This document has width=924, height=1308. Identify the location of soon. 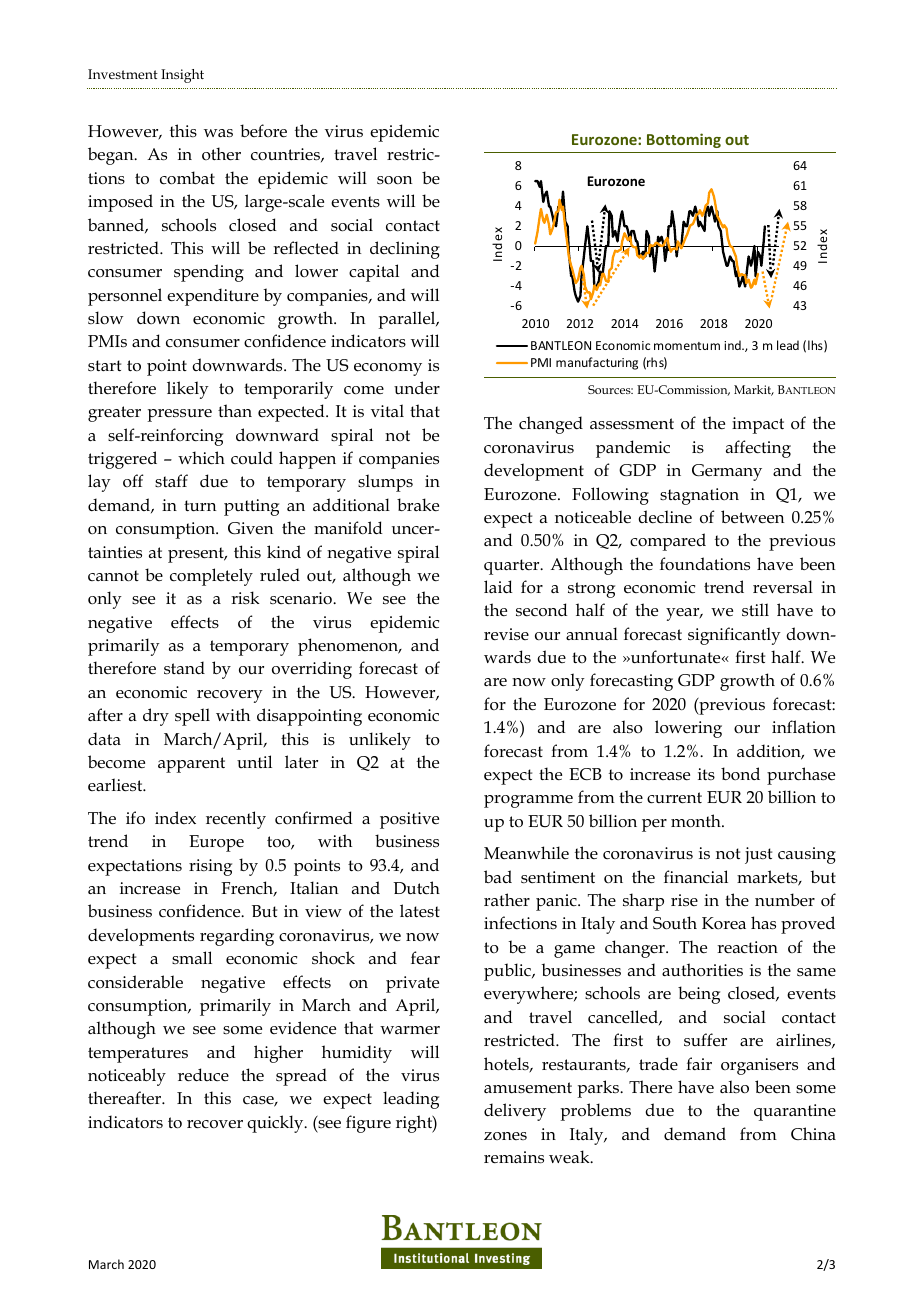
(394, 180).
